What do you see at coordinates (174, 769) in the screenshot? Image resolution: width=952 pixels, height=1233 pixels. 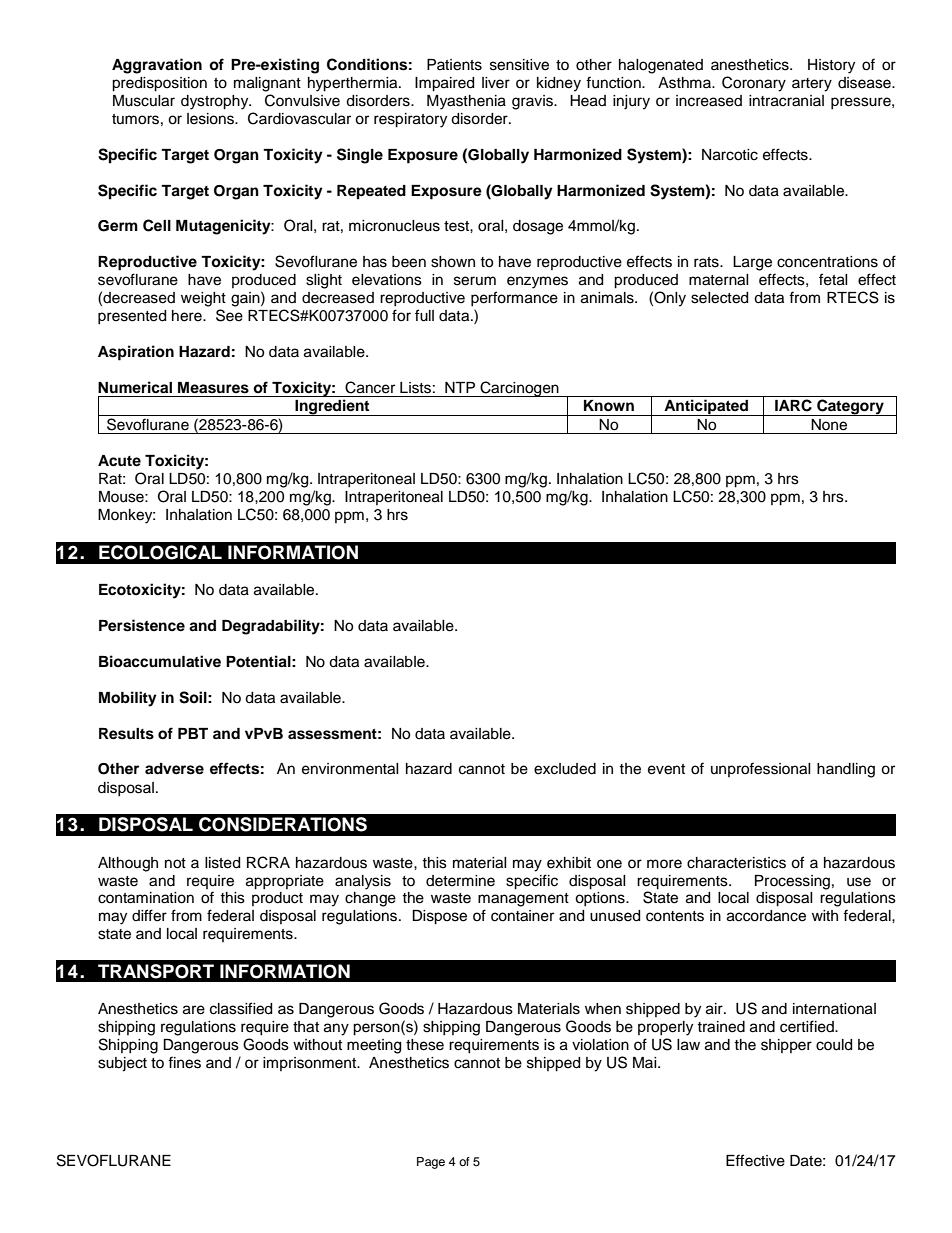 I see `adverse` at bounding box center [174, 769].
